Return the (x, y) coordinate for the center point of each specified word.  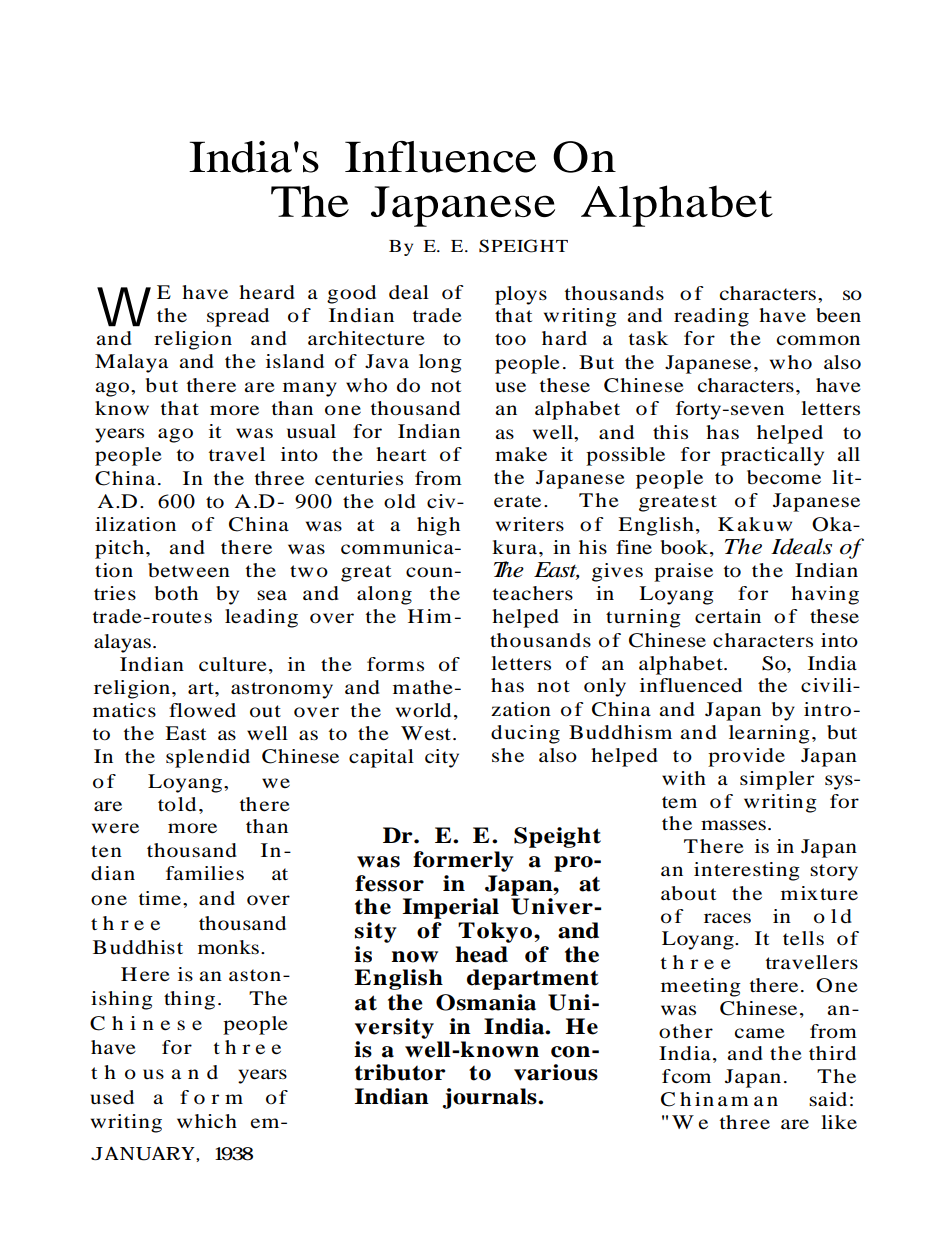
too (510, 339)
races (727, 918)
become (784, 477)
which (207, 1121)
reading (711, 317)
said (828, 1099)
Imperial (450, 908)
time (161, 898)
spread (238, 317)
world (423, 710)
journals (490, 1098)
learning (769, 734)
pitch (119, 549)
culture (233, 664)
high (438, 526)
